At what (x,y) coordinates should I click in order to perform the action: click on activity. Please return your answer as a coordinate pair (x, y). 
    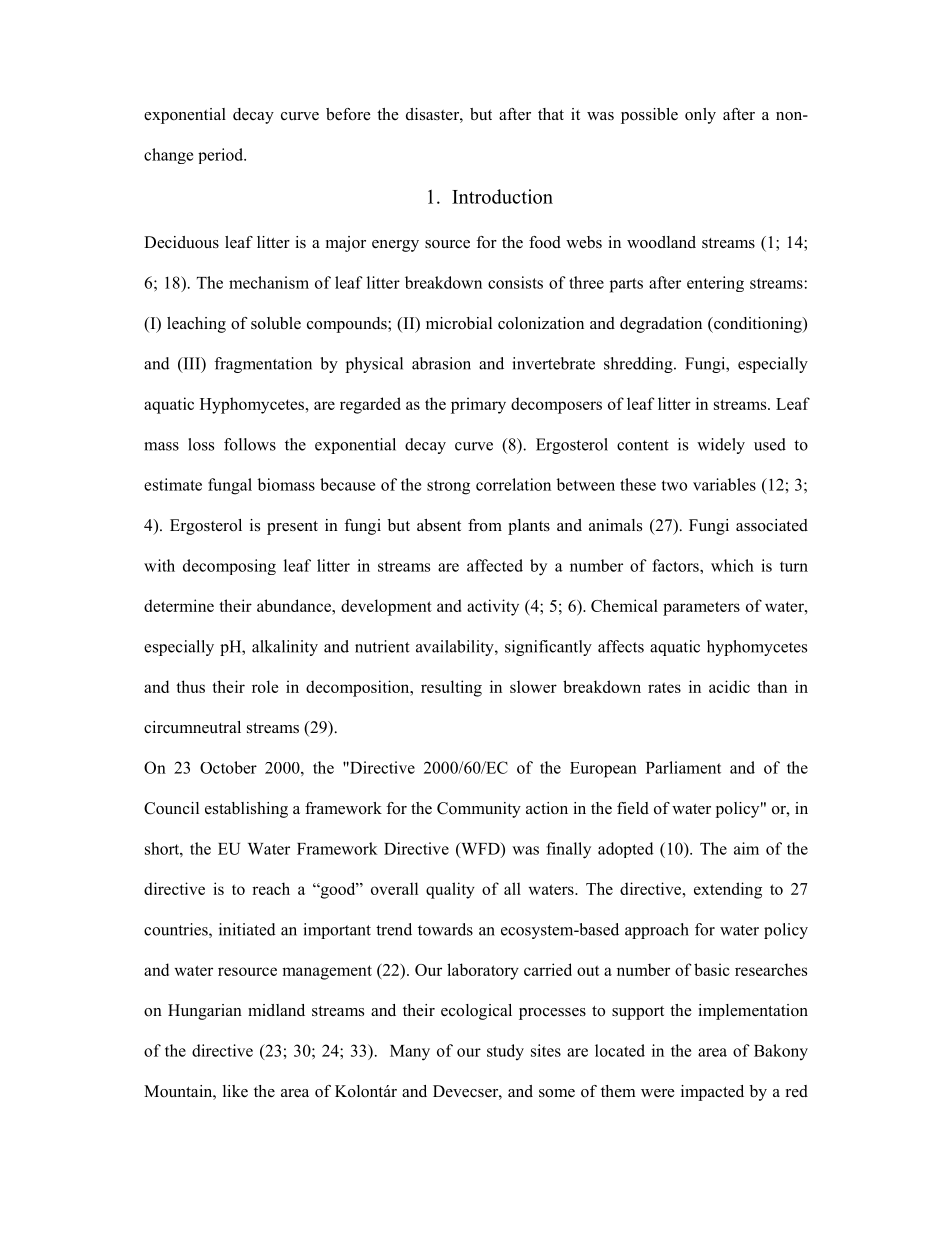
    Looking at the image, I should click on (493, 607).
